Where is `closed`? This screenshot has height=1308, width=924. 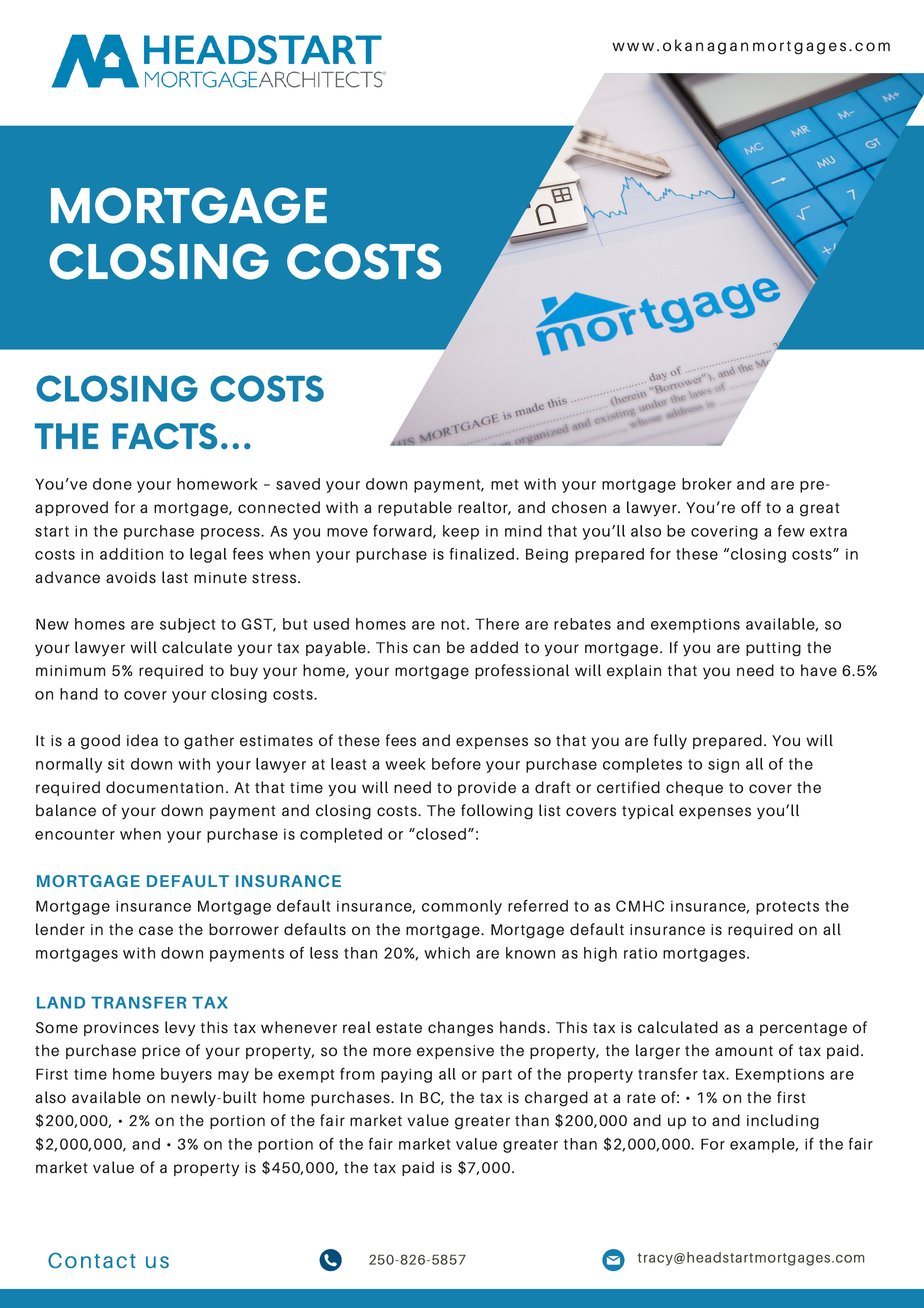
closed is located at coordinates (440, 834).
